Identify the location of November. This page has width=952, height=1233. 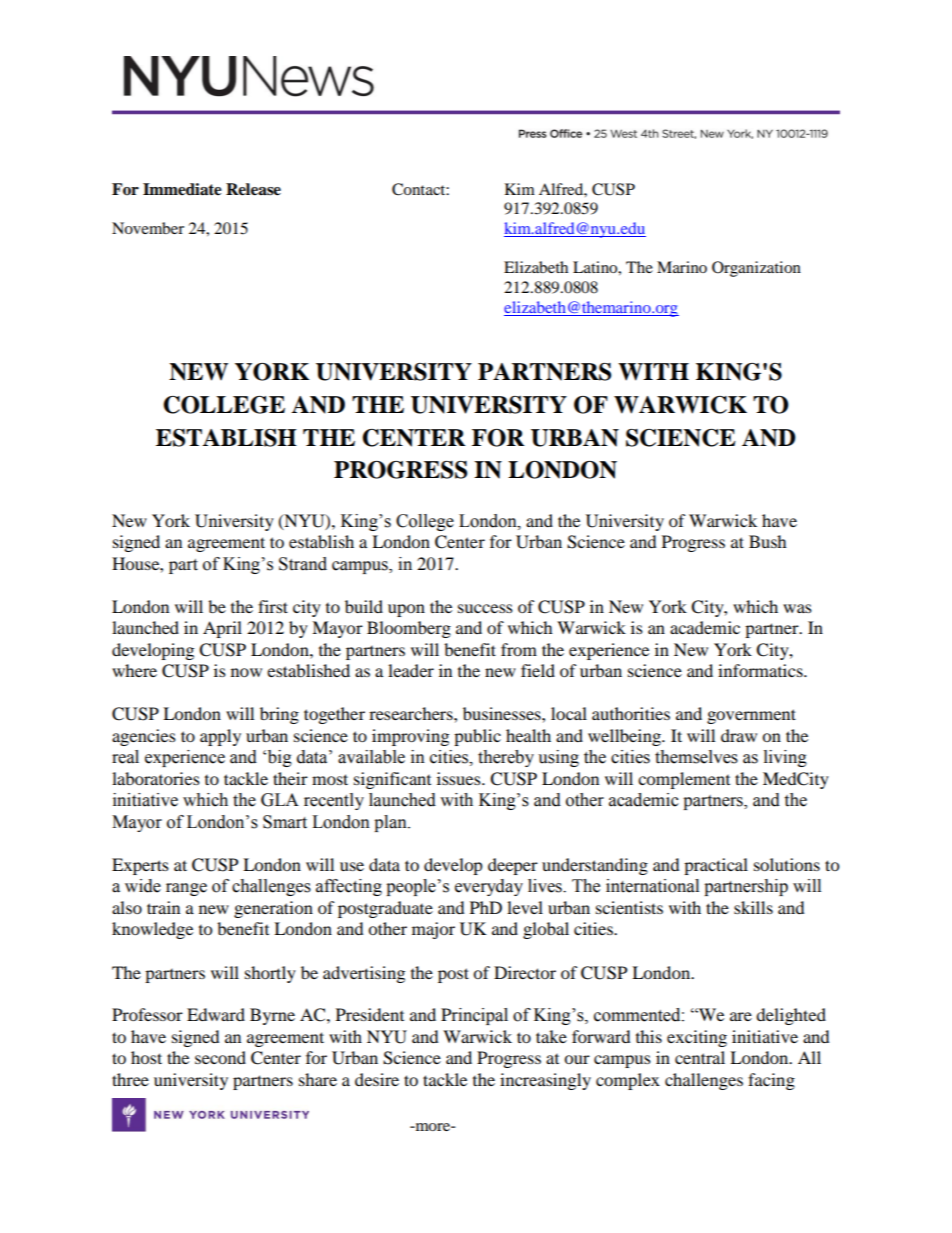
(148, 228).
